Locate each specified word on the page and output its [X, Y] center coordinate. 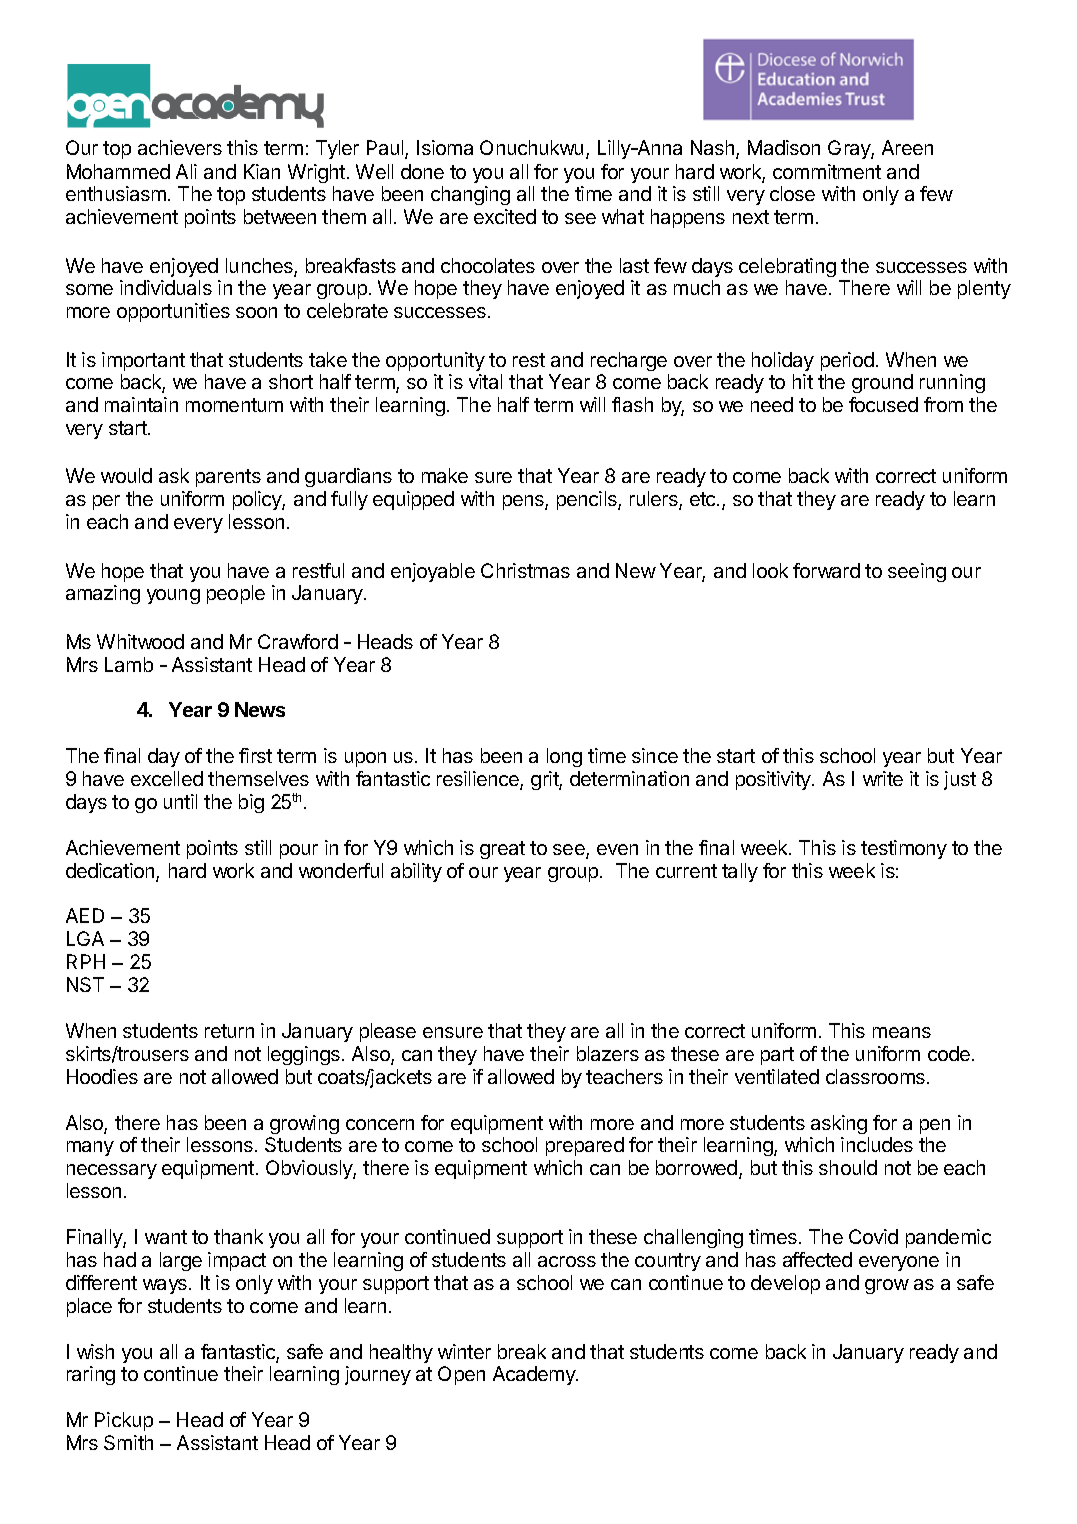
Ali [186, 171]
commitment [827, 171]
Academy [535, 1375]
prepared [585, 1146]
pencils [588, 500]
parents [228, 478]
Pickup [124, 1421]
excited [505, 216]
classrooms [875, 1076]
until [180, 801]
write [883, 778]
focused [883, 404]
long [564, 757]
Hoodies [102, 1076]
